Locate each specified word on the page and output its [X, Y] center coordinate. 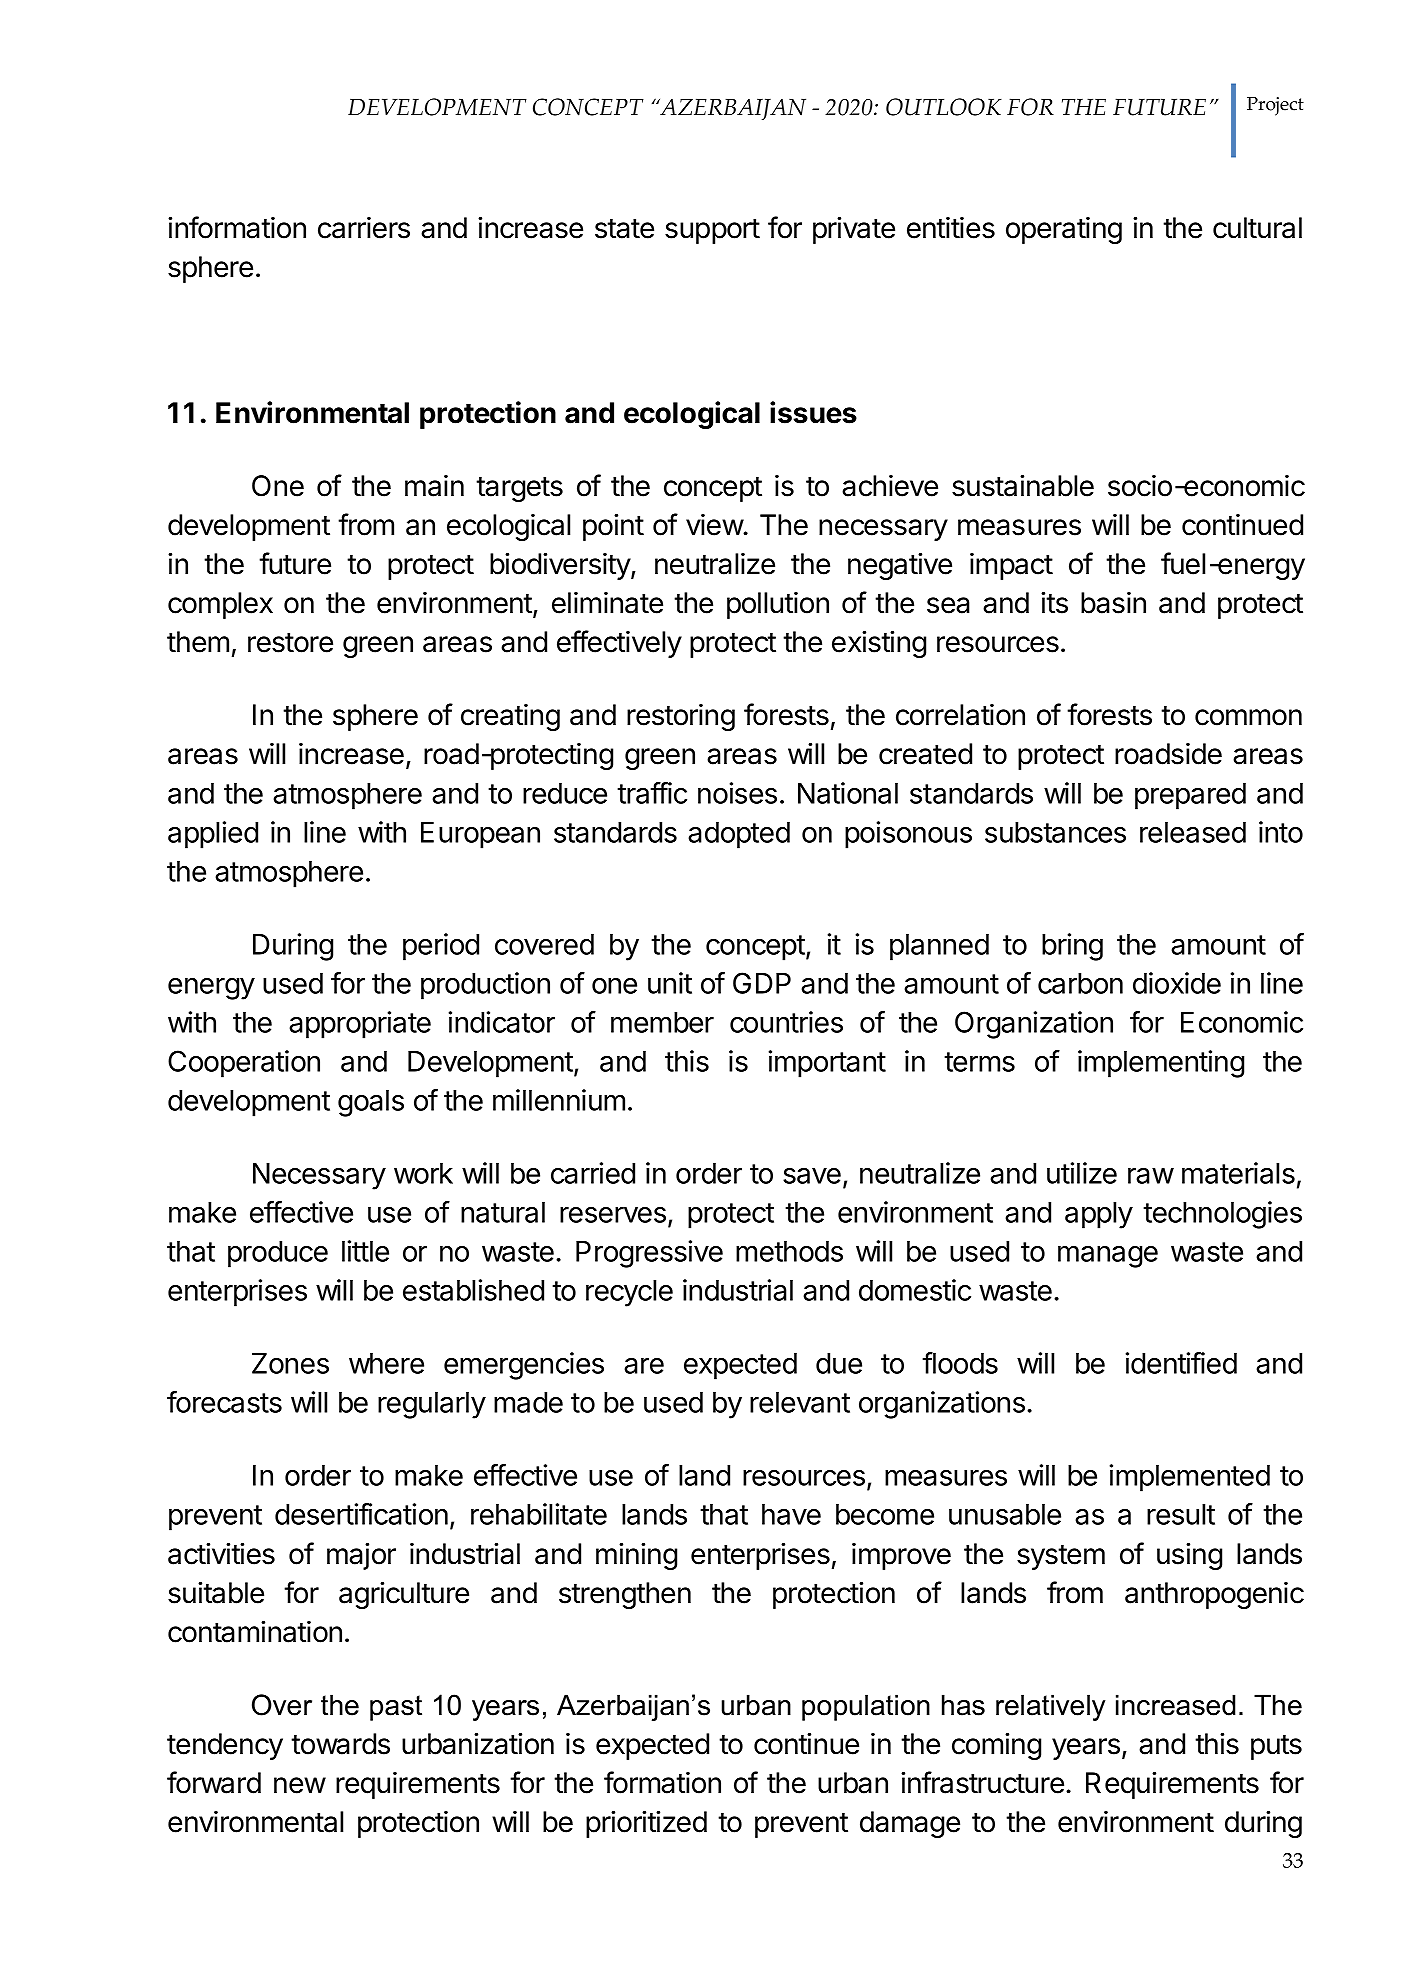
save [812, 1176]
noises [737, 793]
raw [1151, 1176]
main [434, 486]
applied [213, 835]
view [715, 525]
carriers [364, 228]
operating [1064, 230]
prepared [1190, 796]
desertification [361, 1514]
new [300, 1785]
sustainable [1023, 485]
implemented [1190, 1478]
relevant [800, 1402]
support [712, 231]
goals [371, 1103]
